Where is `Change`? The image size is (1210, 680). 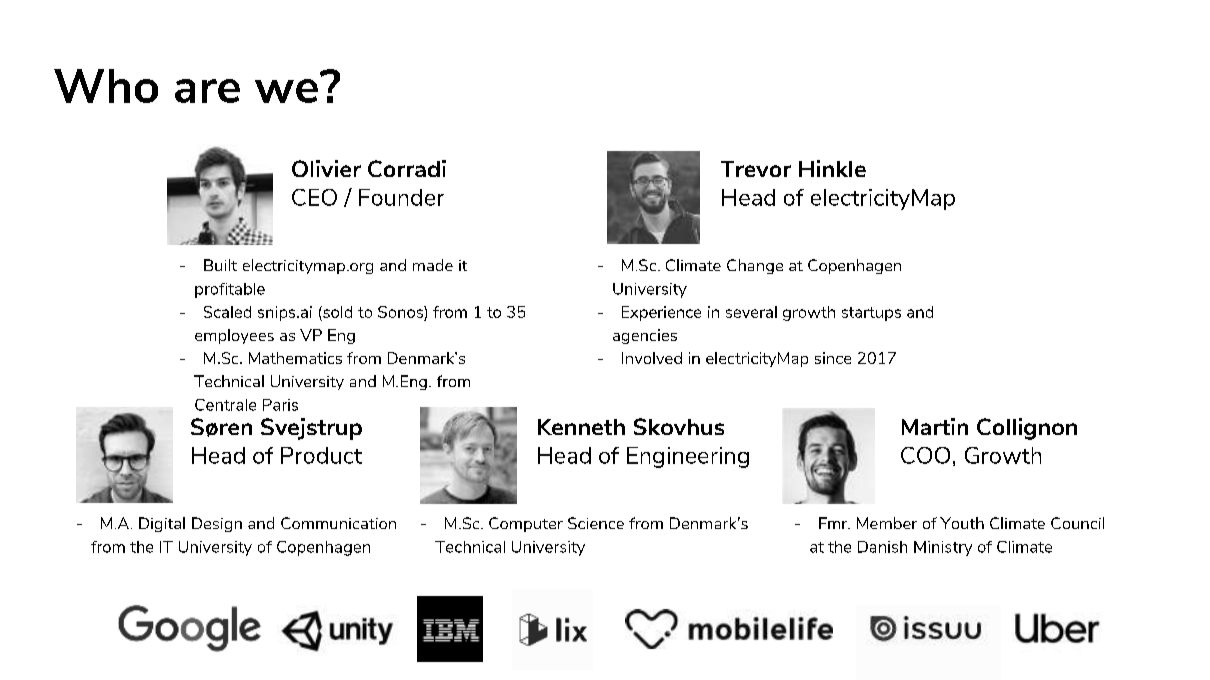
Change is located at coordinates (755, 266).
